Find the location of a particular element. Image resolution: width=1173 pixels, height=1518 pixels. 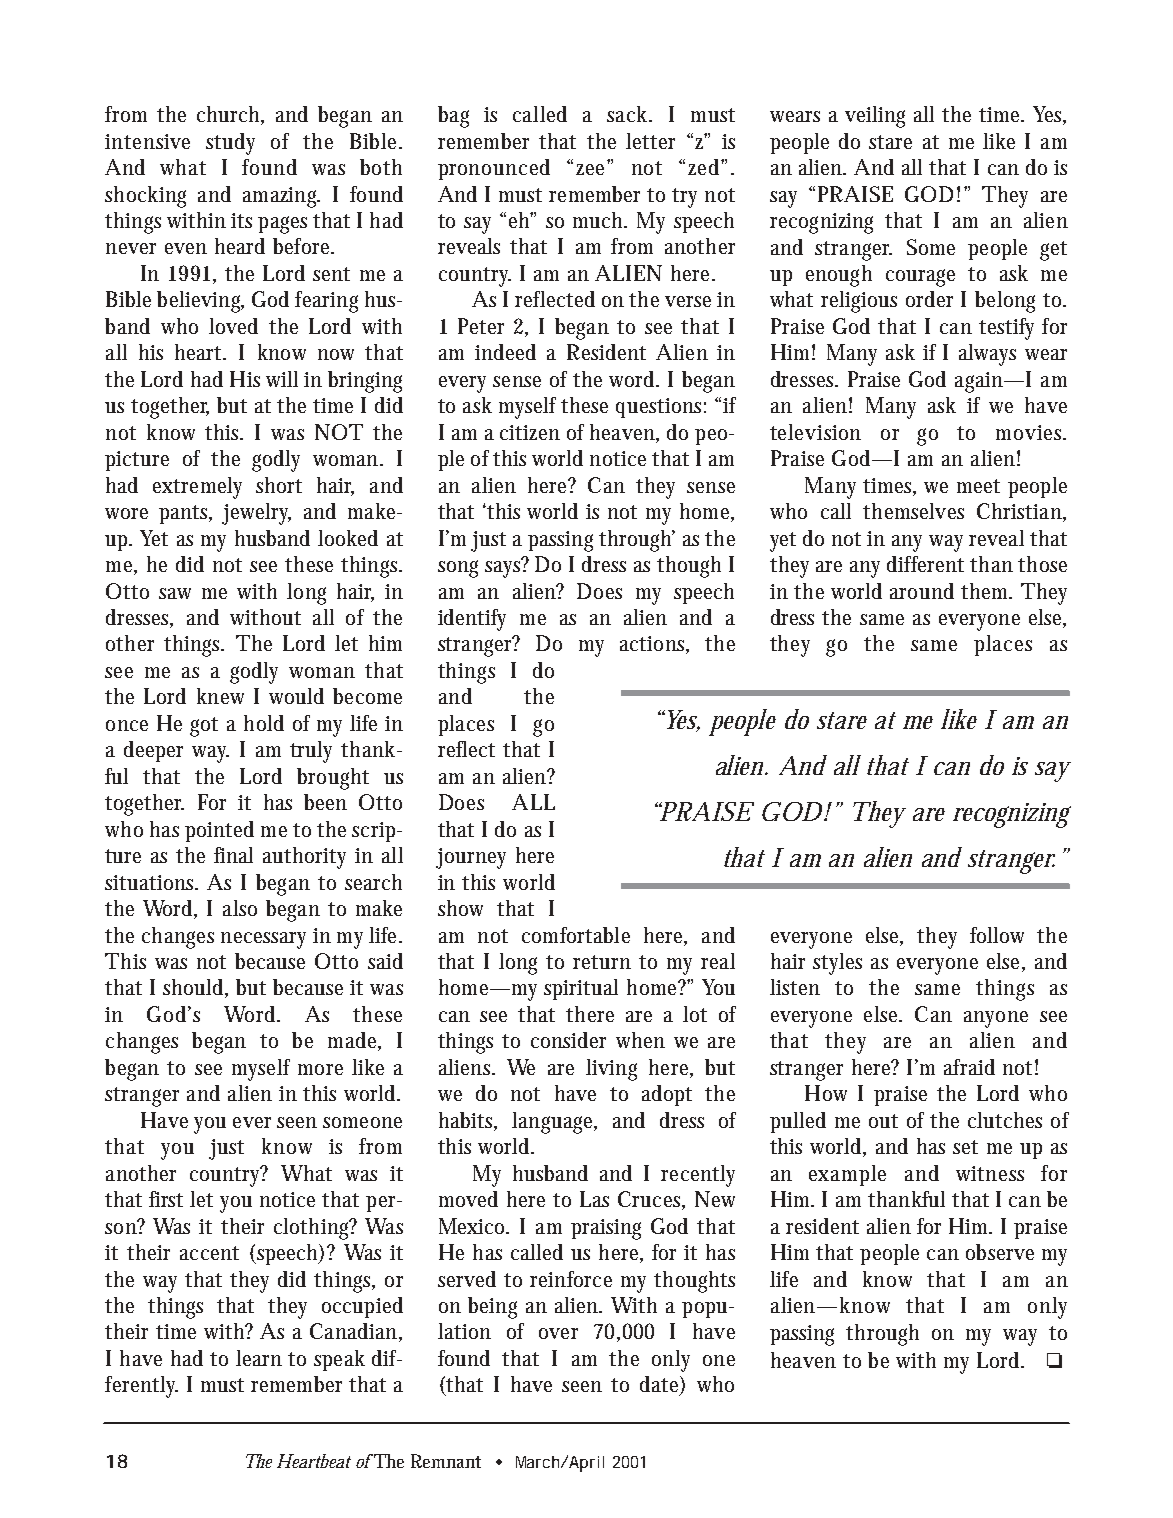

study is located at coordinates (230, 144).
